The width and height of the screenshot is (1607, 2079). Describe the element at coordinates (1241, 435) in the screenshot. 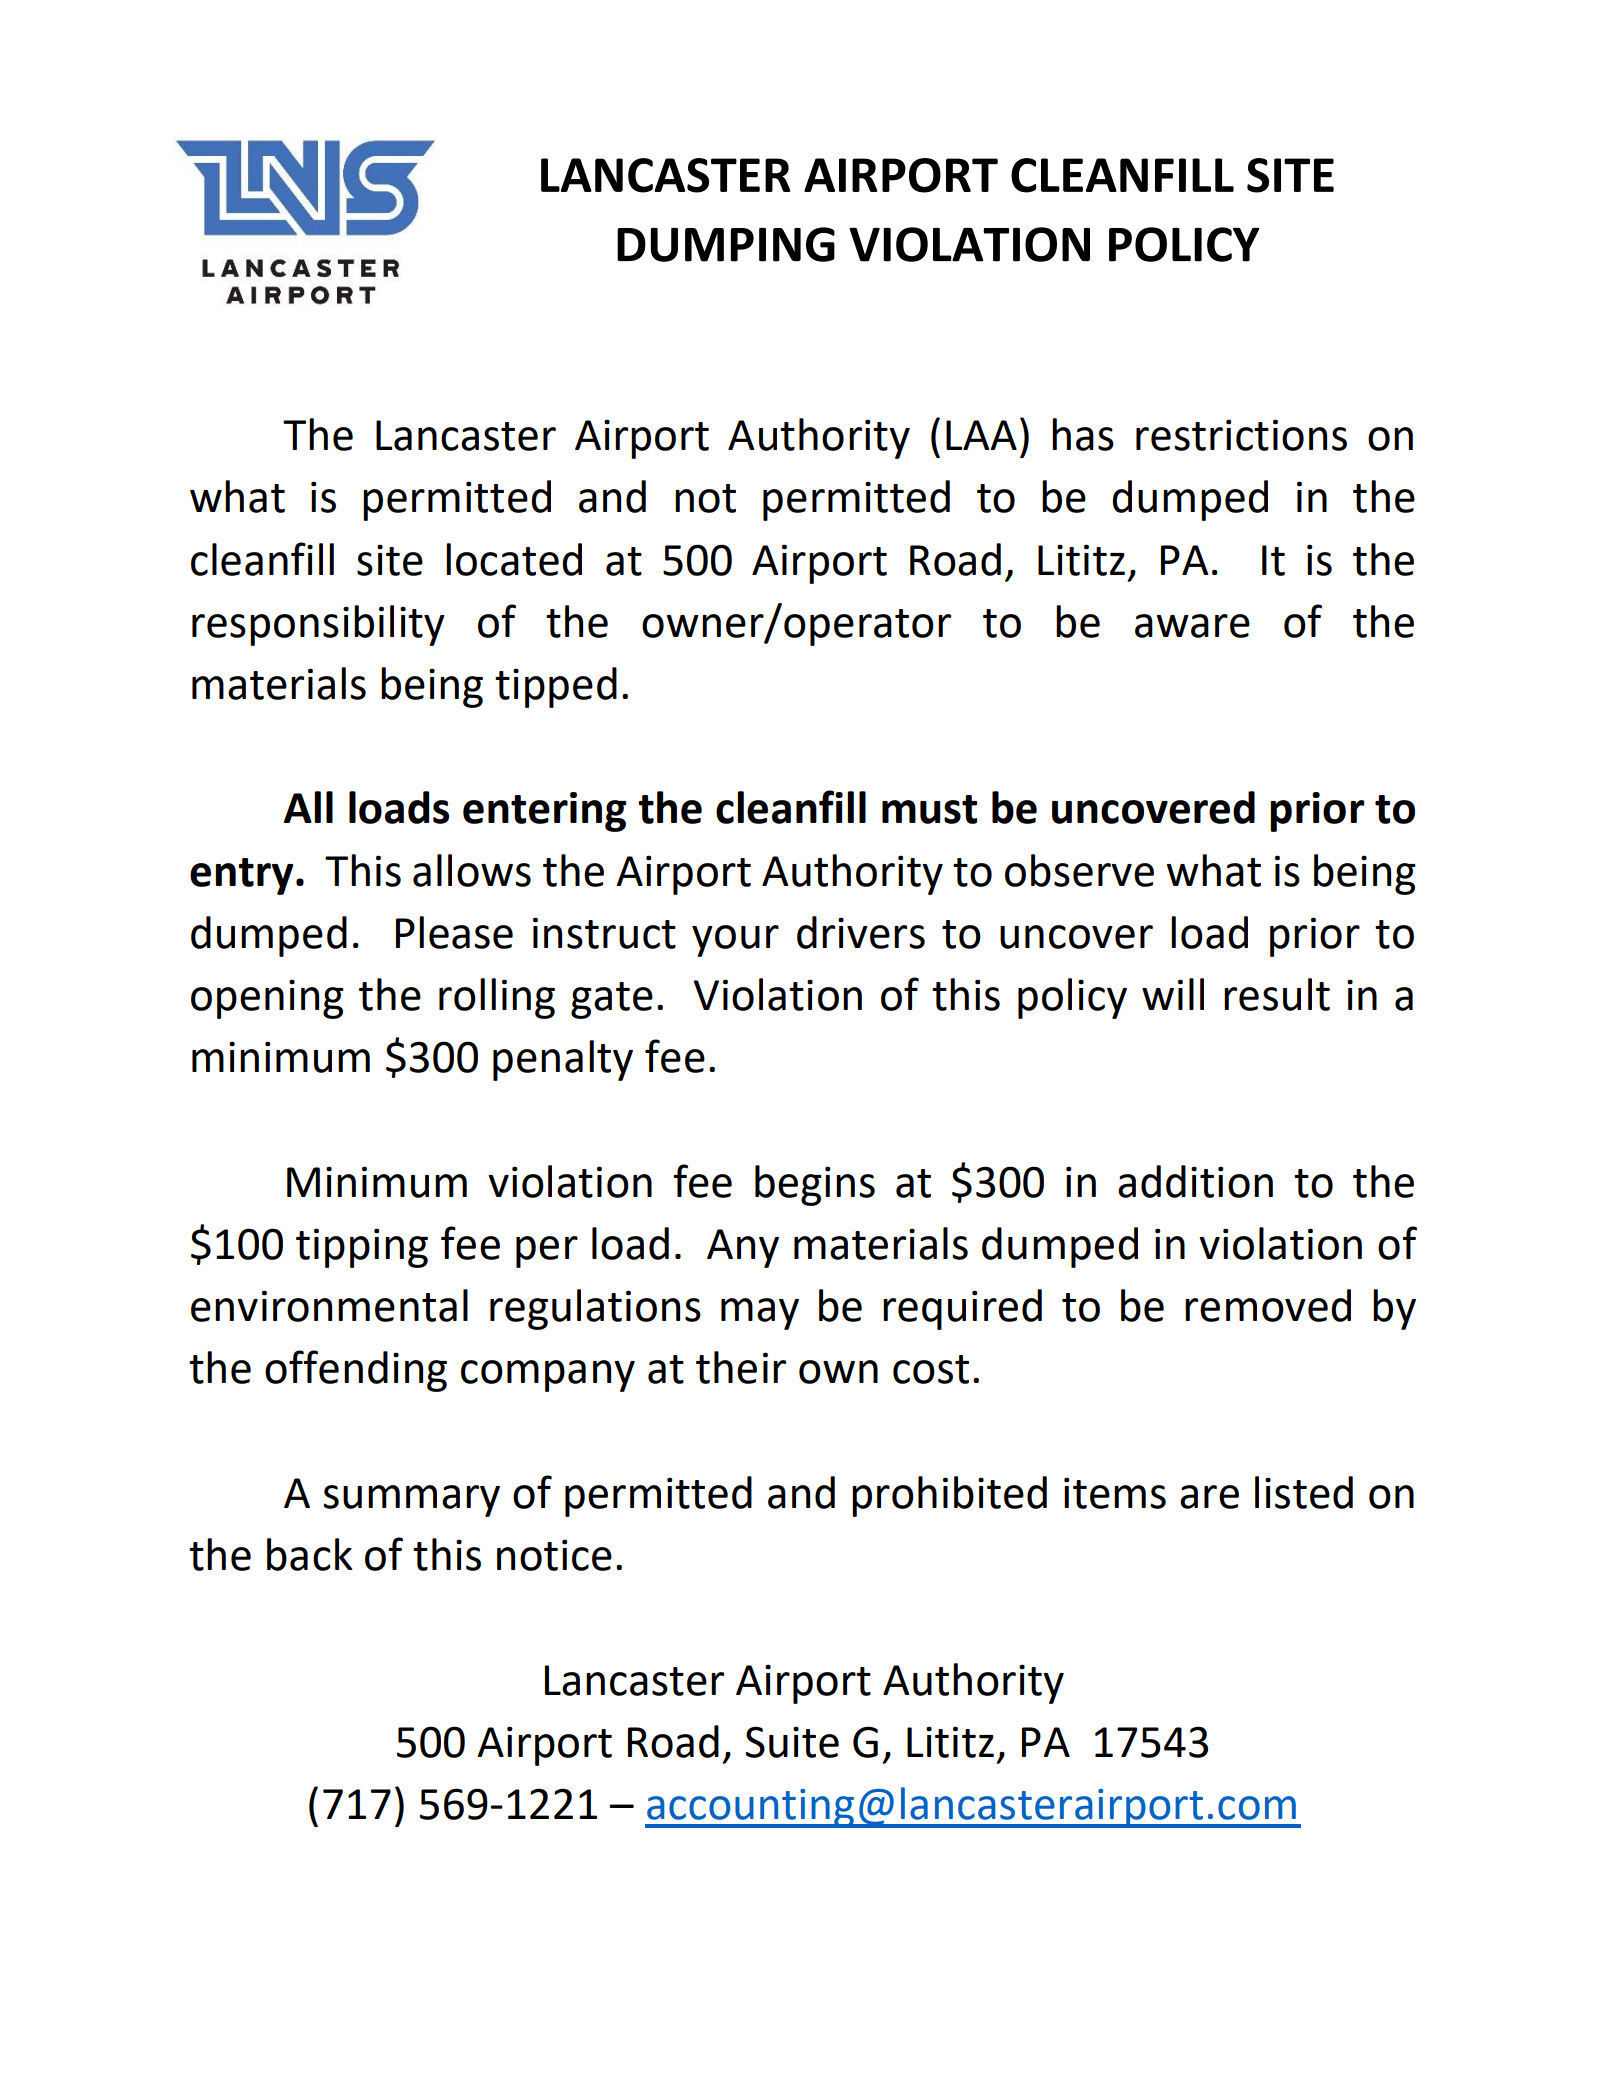

I see `restrictions` at that location.
